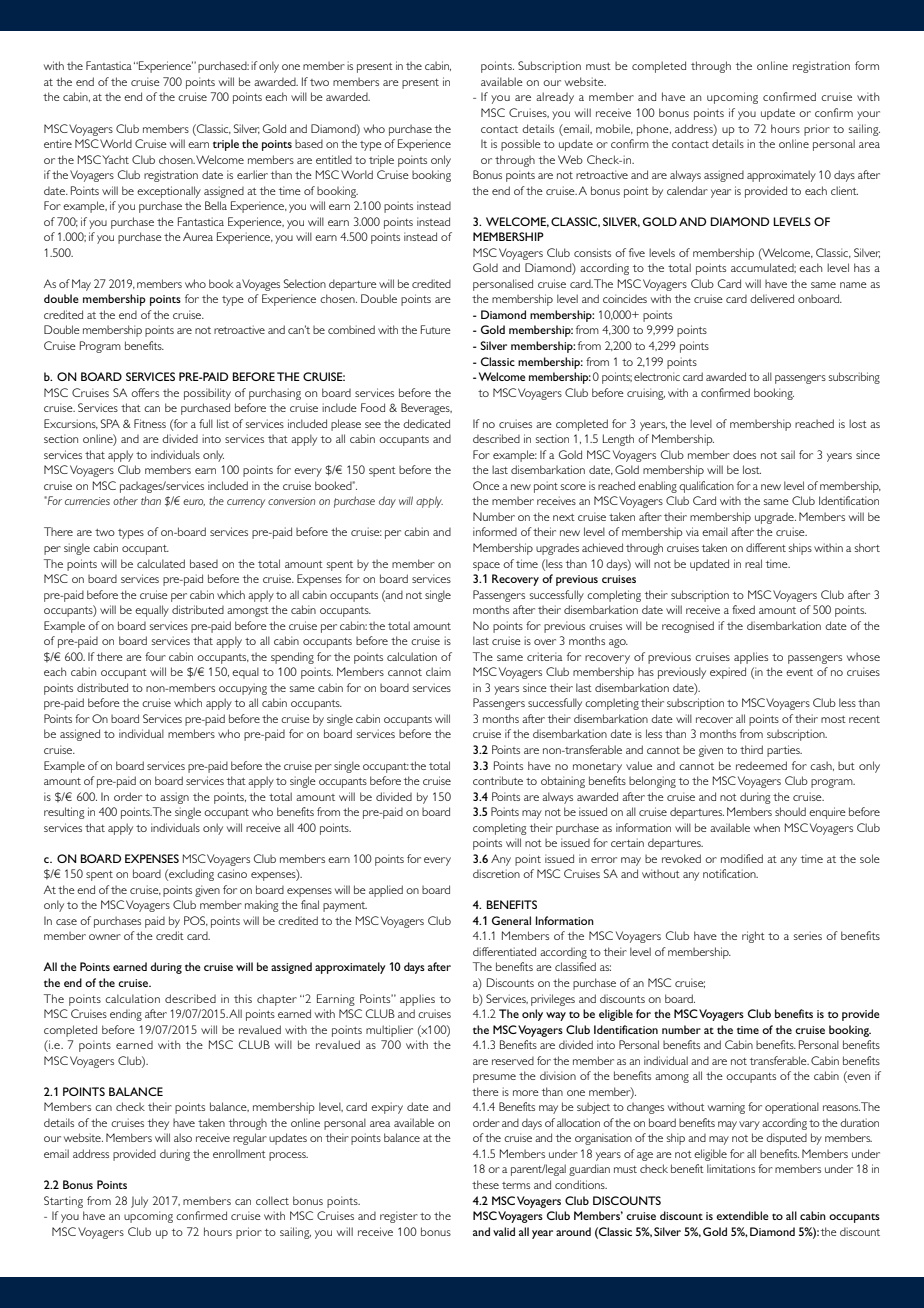 Image resolution: width=924 pixels, height=1308 pixels. Describe the element at coordinates (742, 1215) in the page. I see `extendible` at that location.
